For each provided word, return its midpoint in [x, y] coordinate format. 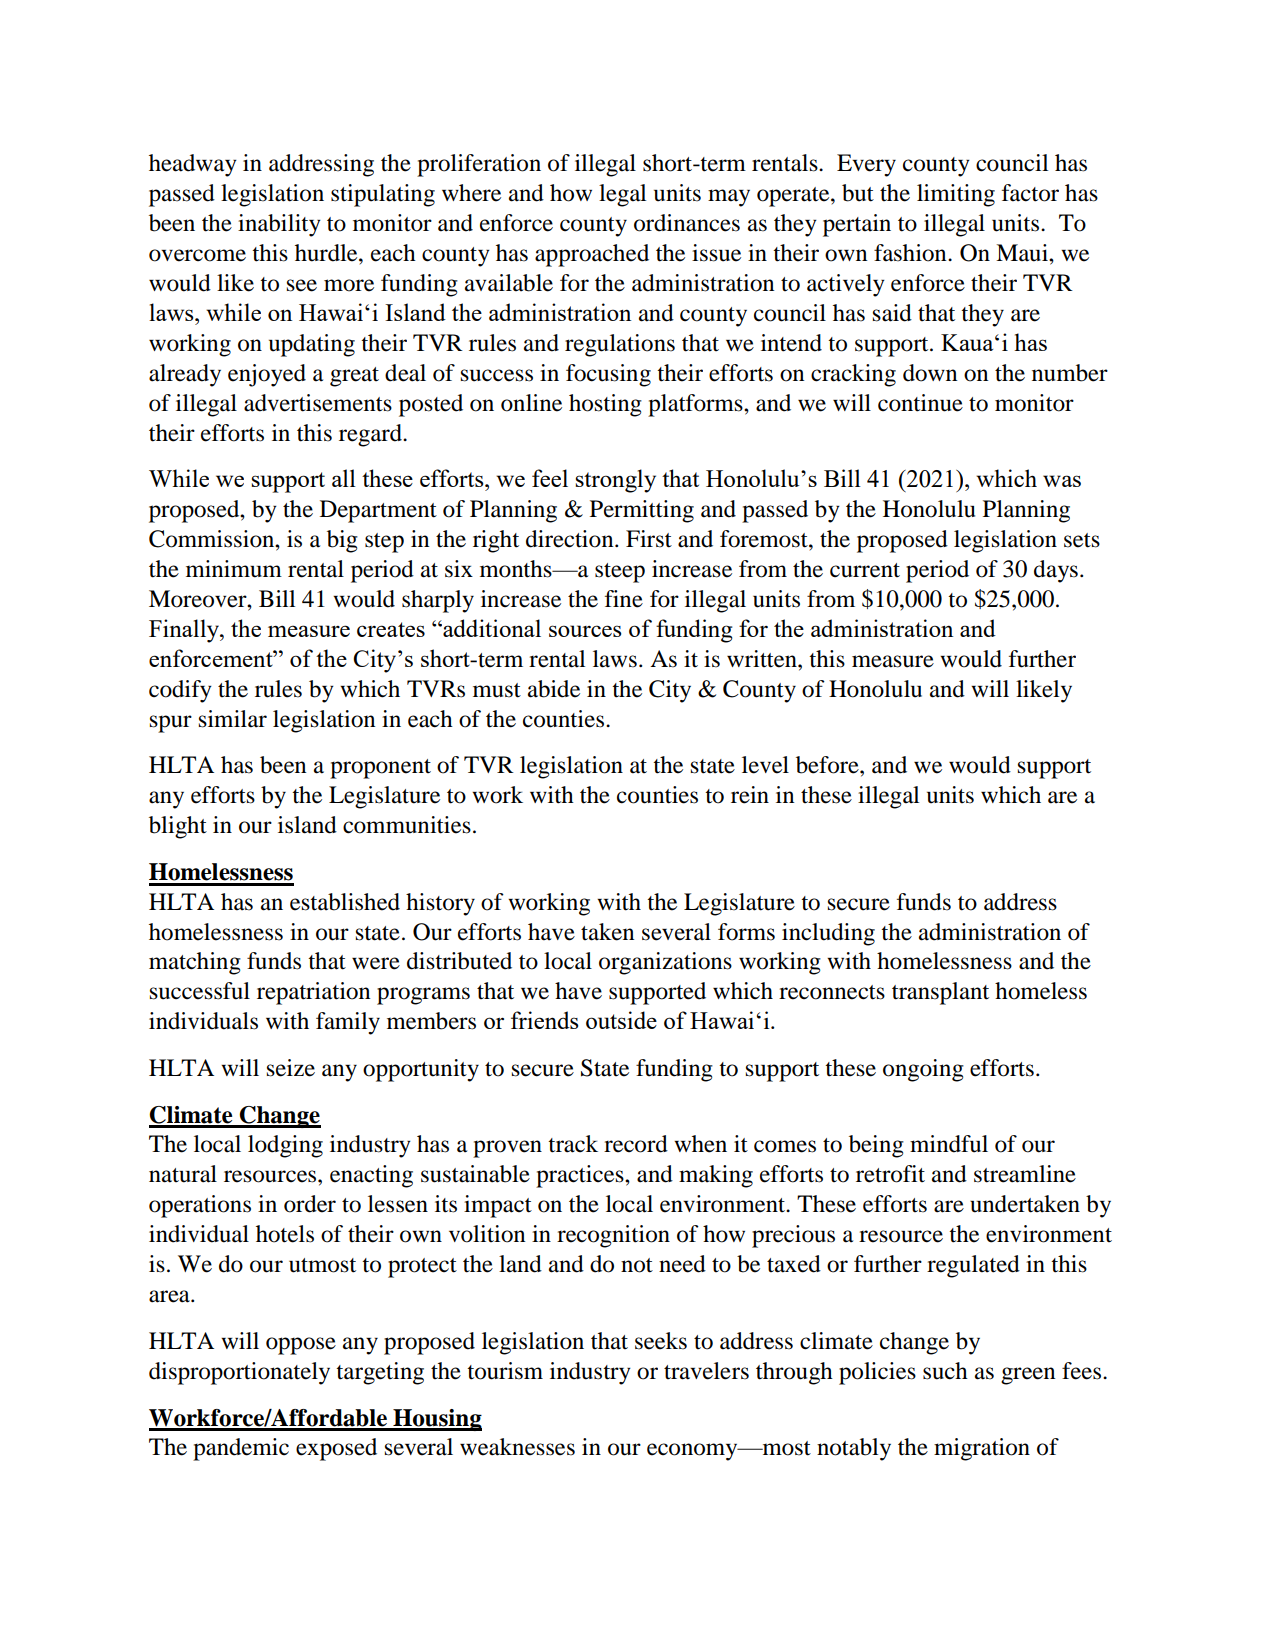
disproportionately [239, 1373]
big [342, 541]
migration [982, 1449]
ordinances [687, 223]
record [636, 1144]
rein [750, 795]
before [828, 765]
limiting [956, 195]
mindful [949, 1144]
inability [279, 225]
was [1062, 481]
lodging [285, 1146]
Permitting [642, 511]
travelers [706, 1371]
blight [178, 827]
